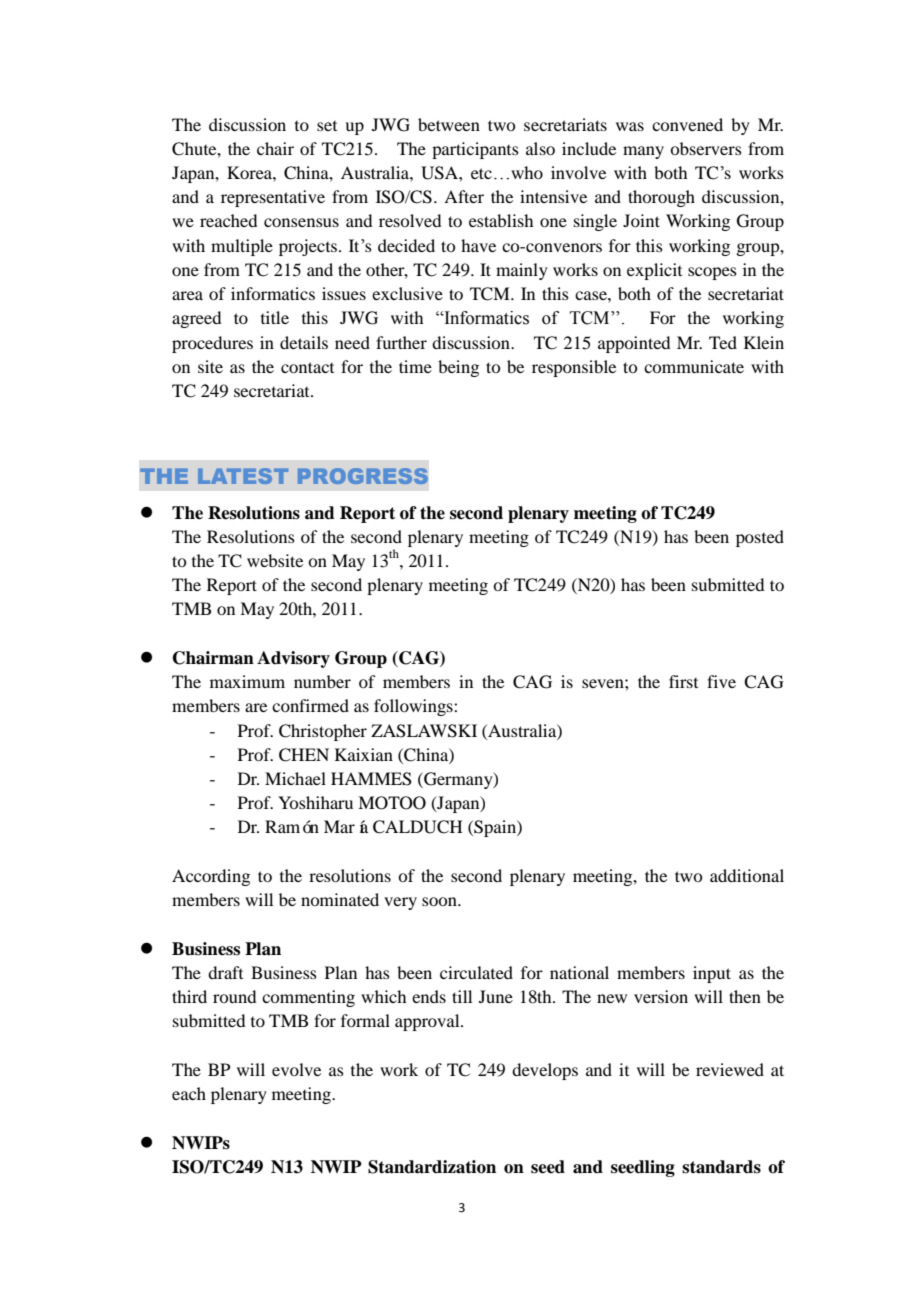 This document has height=1308, width=924. I want to click on Standardization, so click(432, 1167).
